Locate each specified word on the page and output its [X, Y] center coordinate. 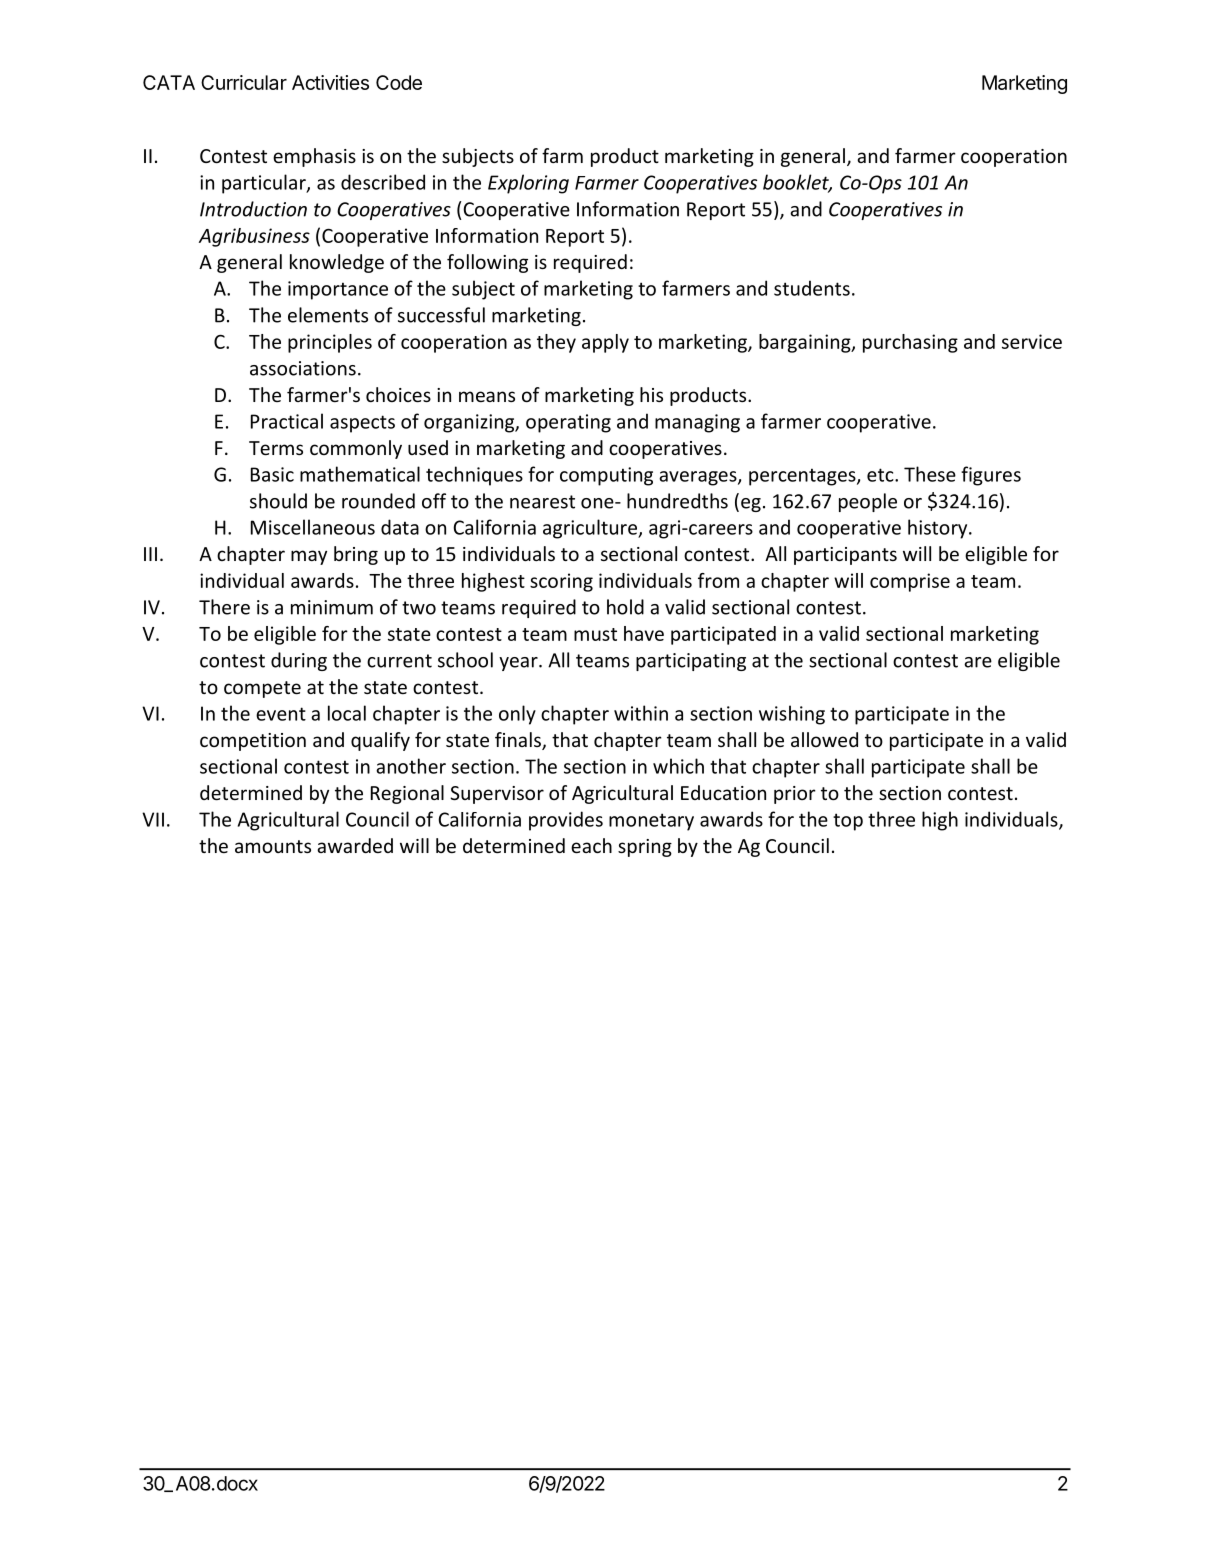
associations [303, 368]
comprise [910, 582]
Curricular [244, 82]
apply [605, 343]
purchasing [910, 343]
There [224, 607]
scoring [561, 582]
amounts [273, 846]
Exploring [528, 184]
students [812, 288]
